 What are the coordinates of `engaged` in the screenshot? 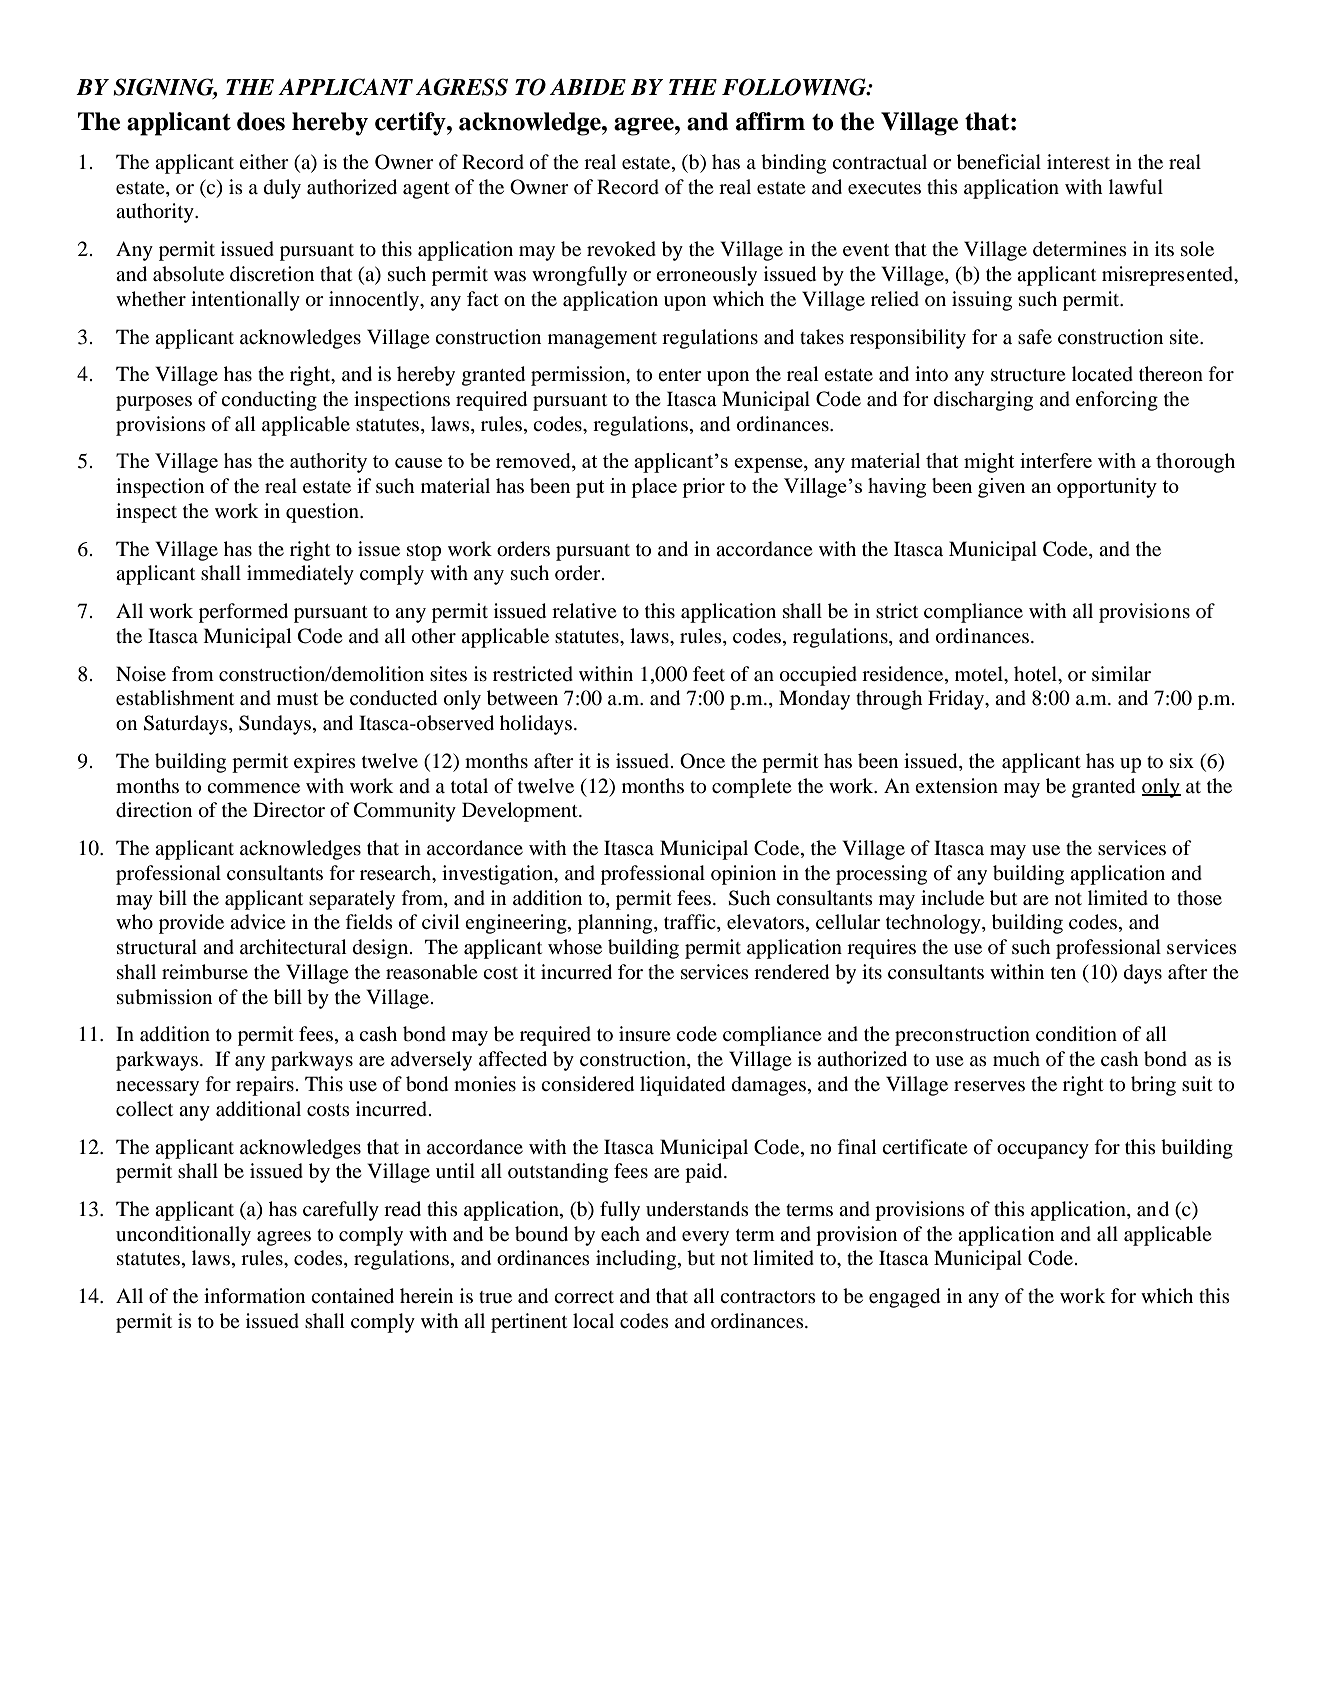 It's located at (904, 1298).
